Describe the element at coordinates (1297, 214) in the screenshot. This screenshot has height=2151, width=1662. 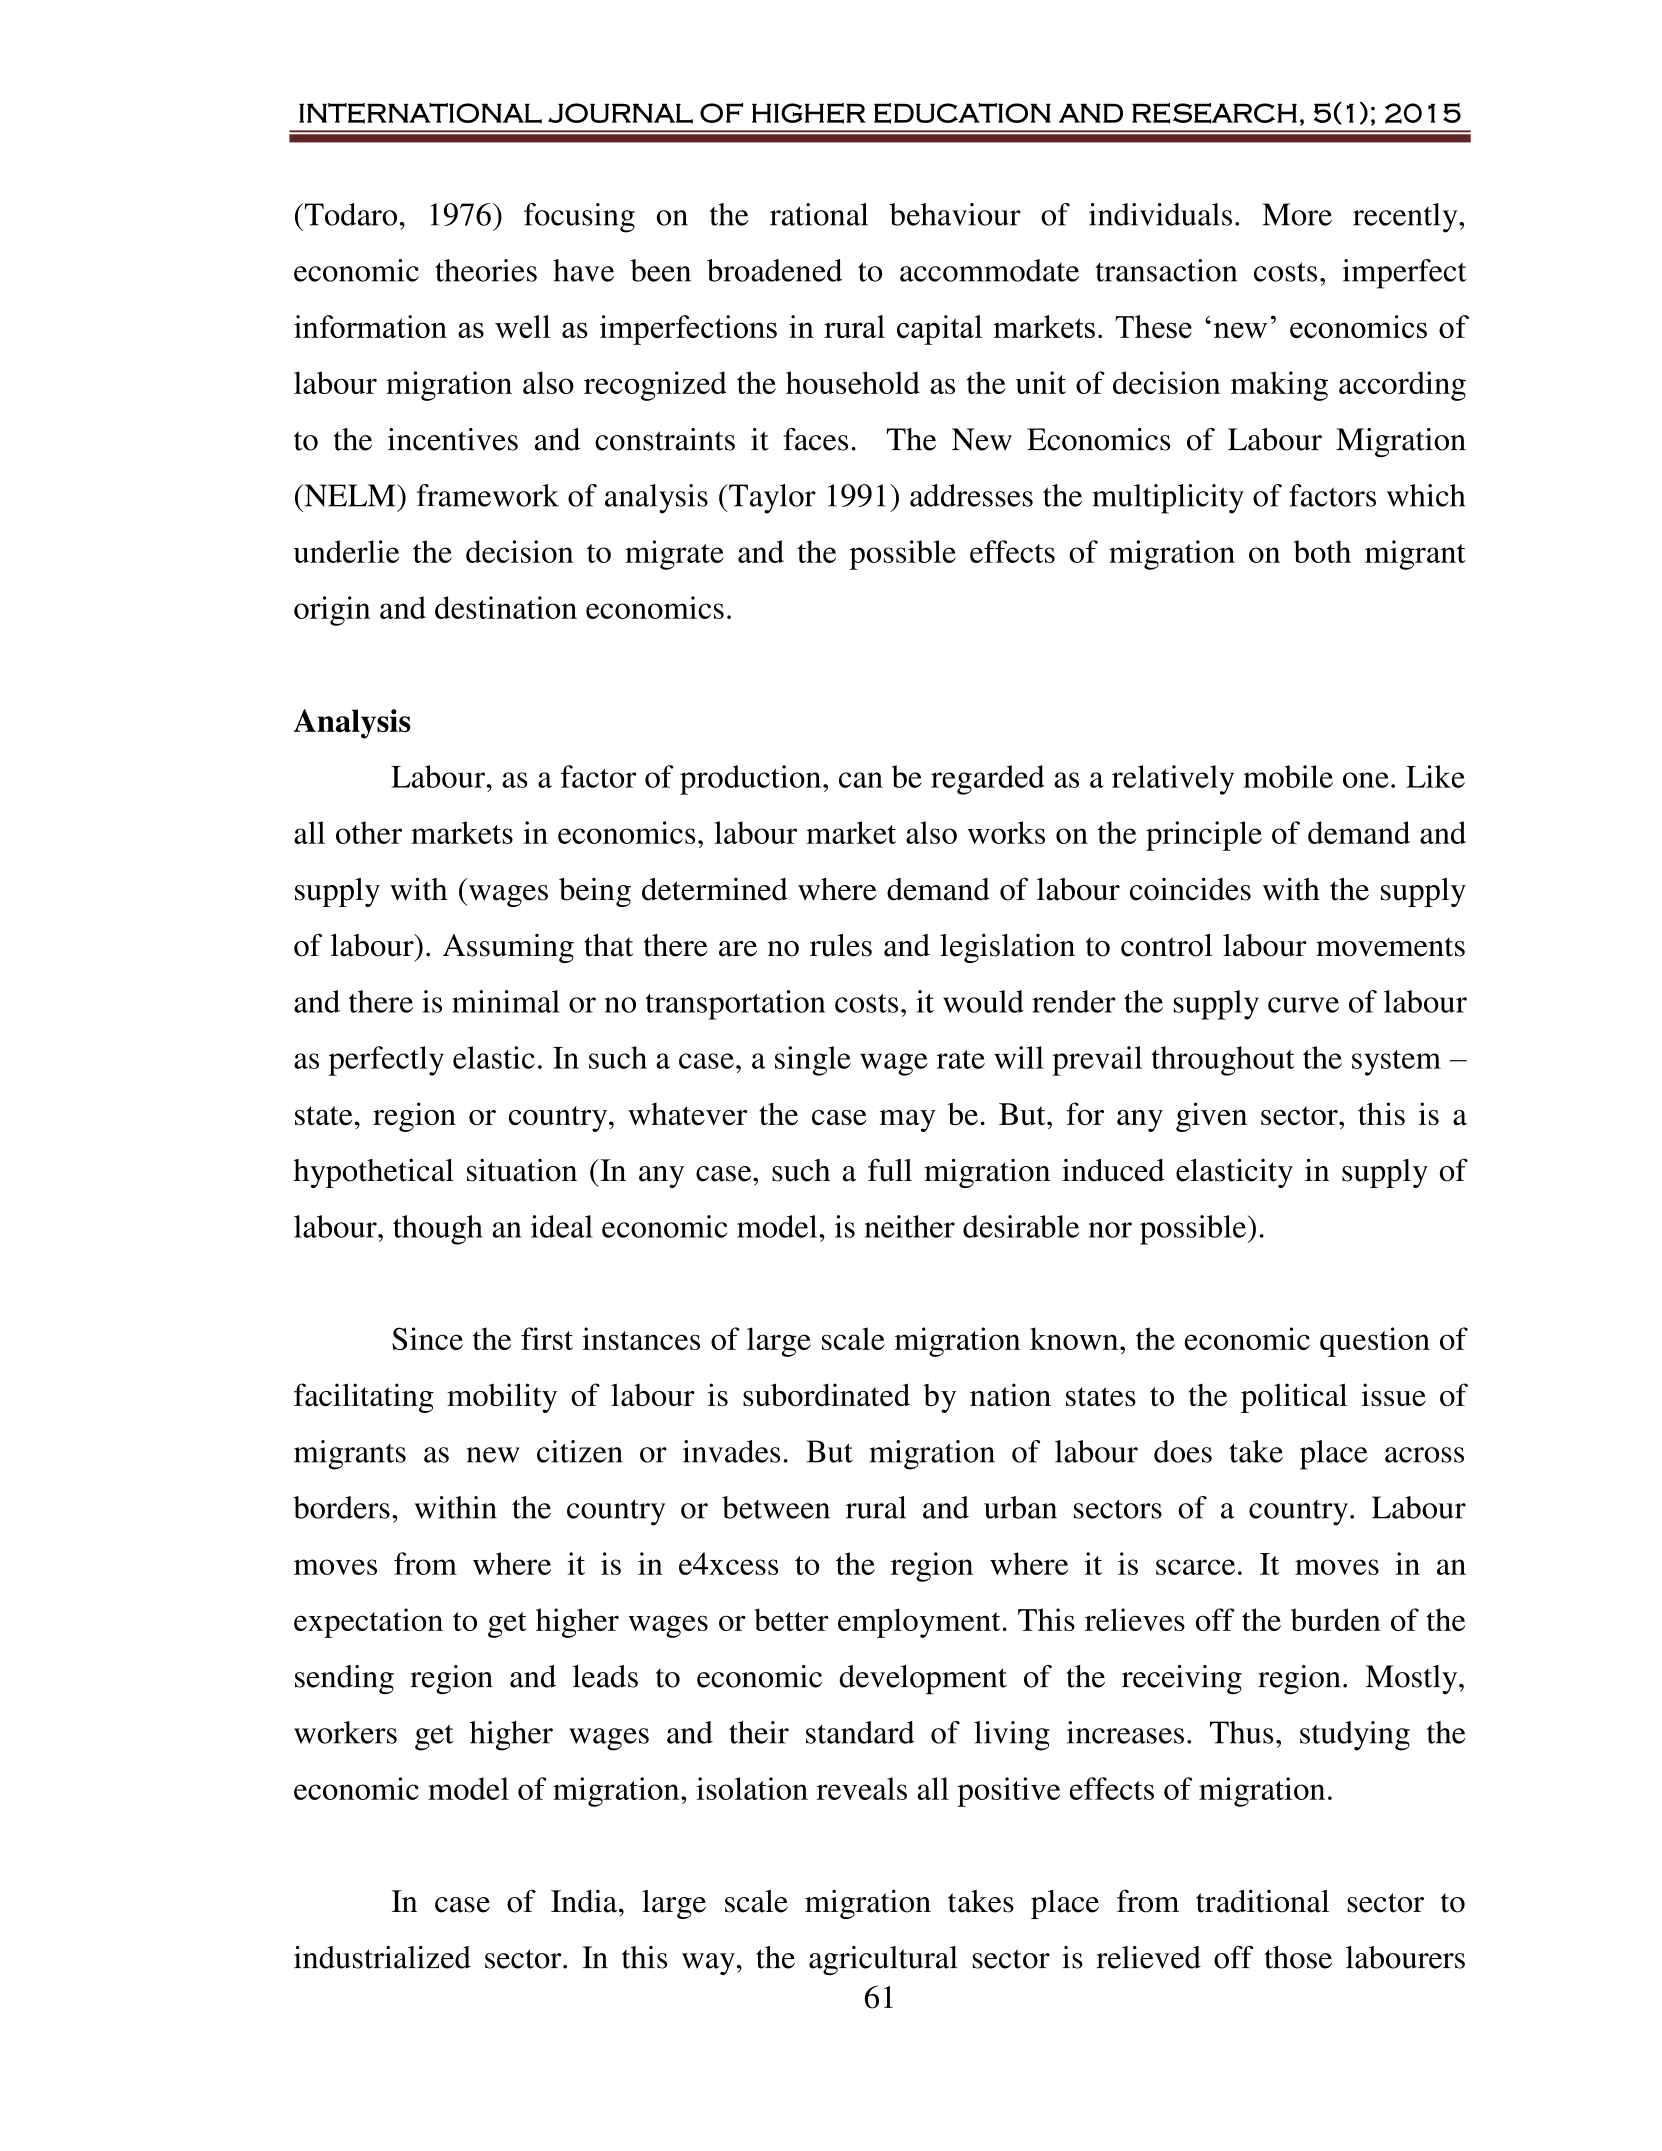
I see `More` at that location.
